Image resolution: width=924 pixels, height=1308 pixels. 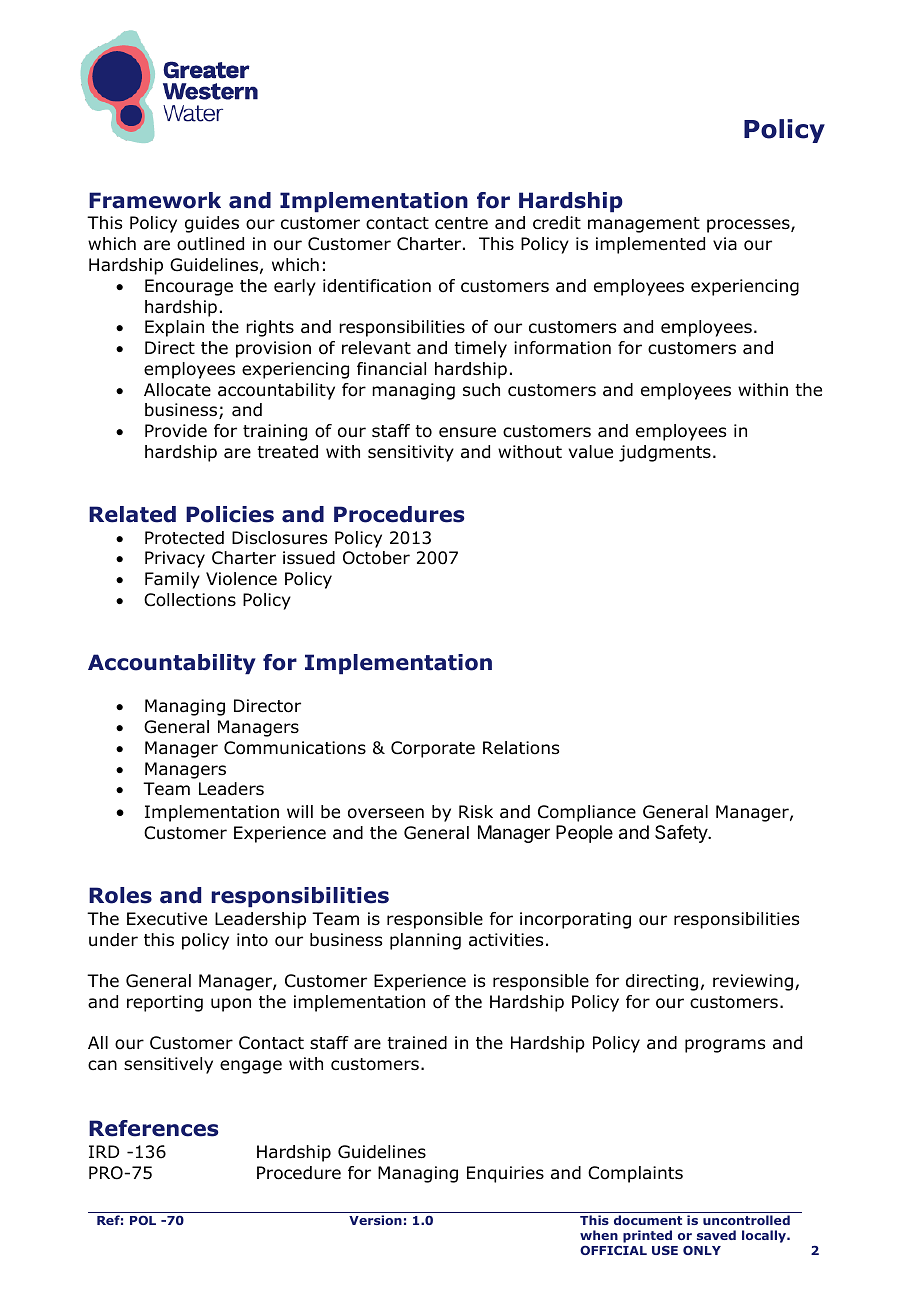 What do you see at coordinates (425, 941) in the page?
I see `planning` at bounding box center [425, 941].
